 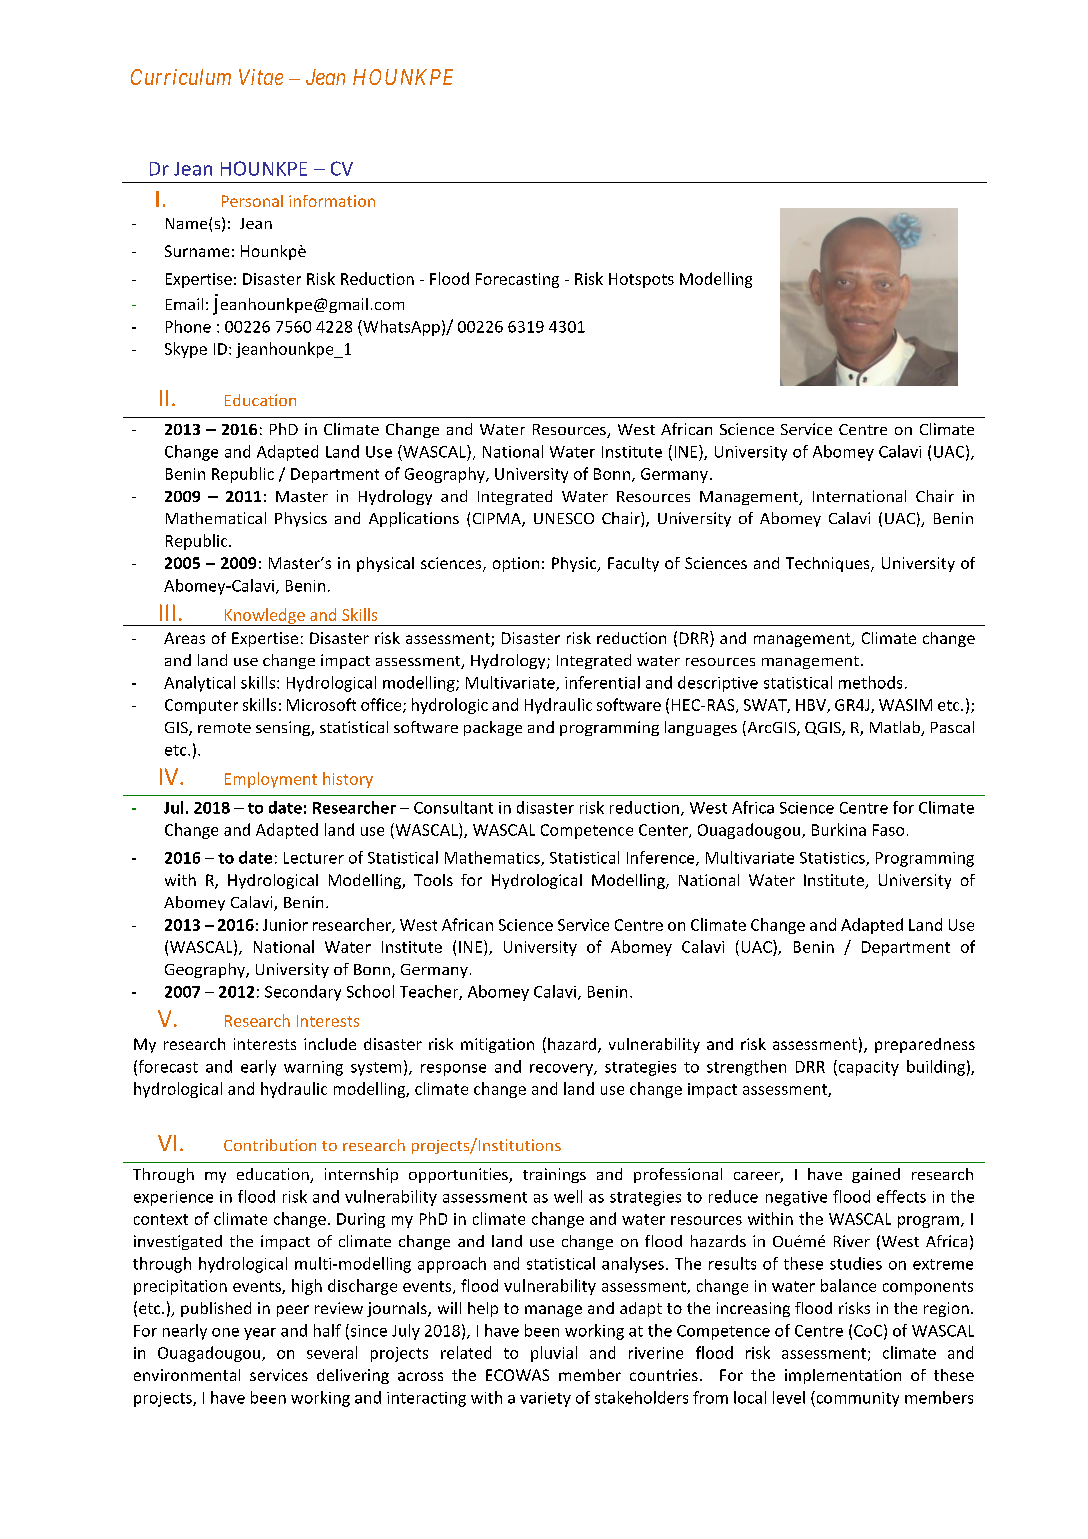 I want to click on Hotspots, so click(x=641, y=280).
